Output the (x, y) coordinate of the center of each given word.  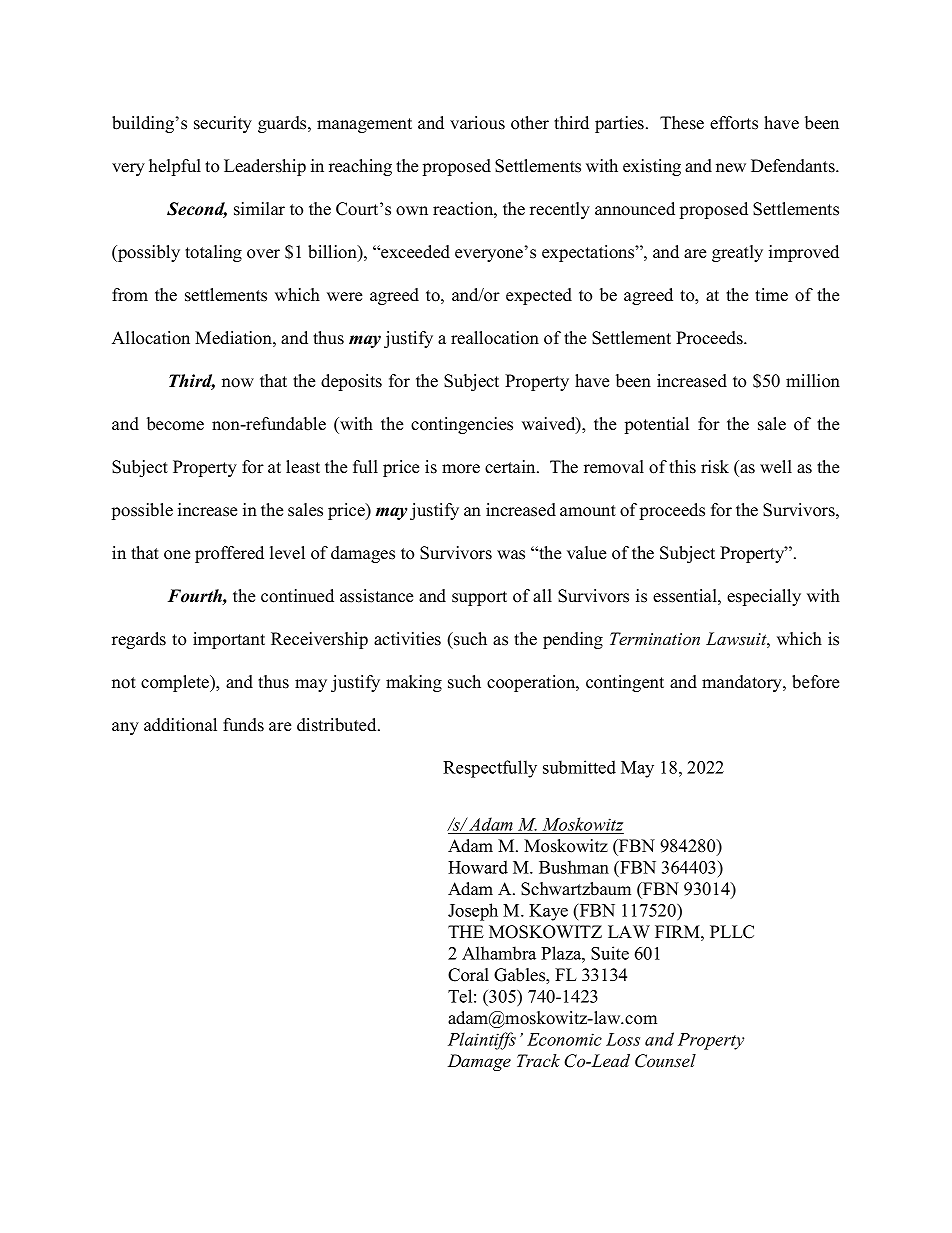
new (731, 168)
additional (180, 725)
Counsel (665, 1061)
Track (538, 1061)
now (238, 383)
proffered (229, 554)
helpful (175, 167)
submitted (579, 767)
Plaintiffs (482, 1041)
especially (764, 597)
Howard (478, 867)
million (813, 381)
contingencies (462, 425)
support (479, 598)
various (477, 123)
